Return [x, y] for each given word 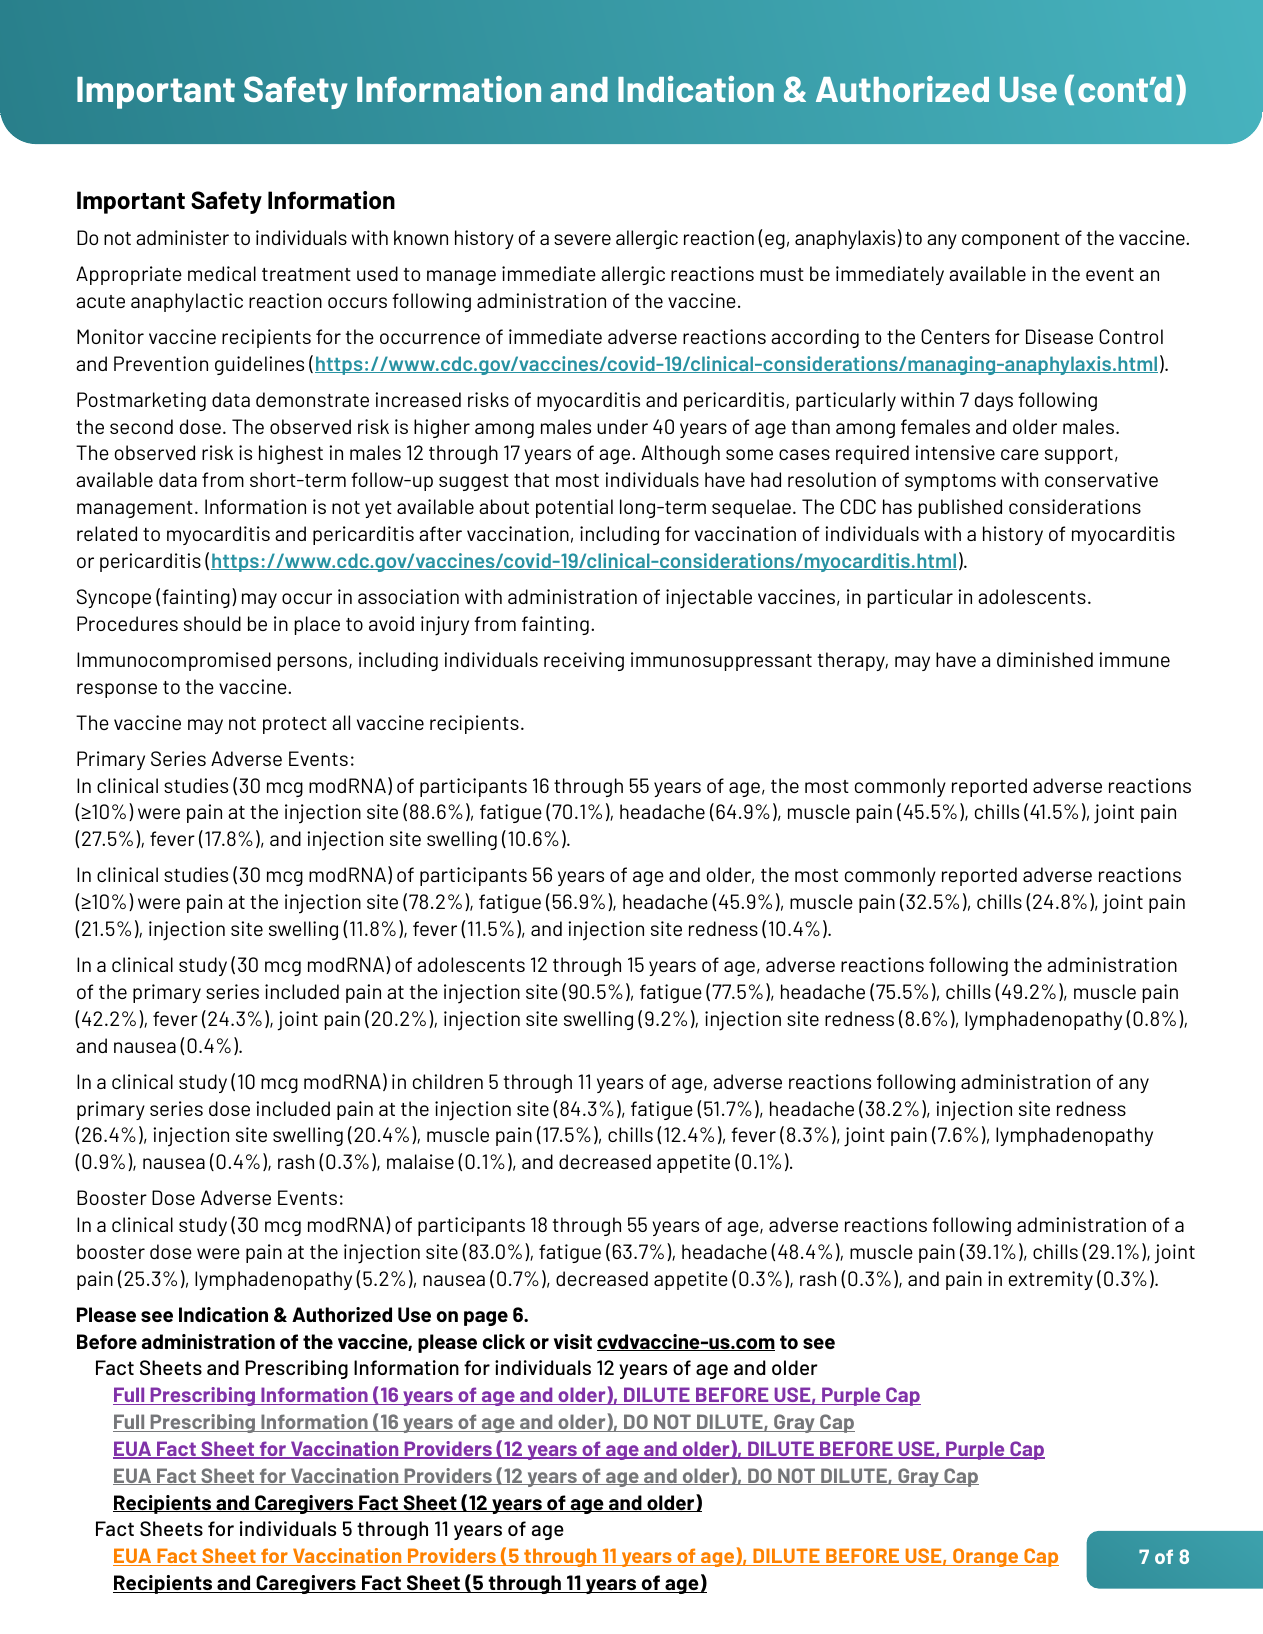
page [486, 1318]
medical [222, 273]
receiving [584, 661]
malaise [420, 1161]
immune [1134, 659]
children [448, 1081]
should [212, 623]
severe [582, 239]
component [1011, 240]
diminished [1045, 659]
